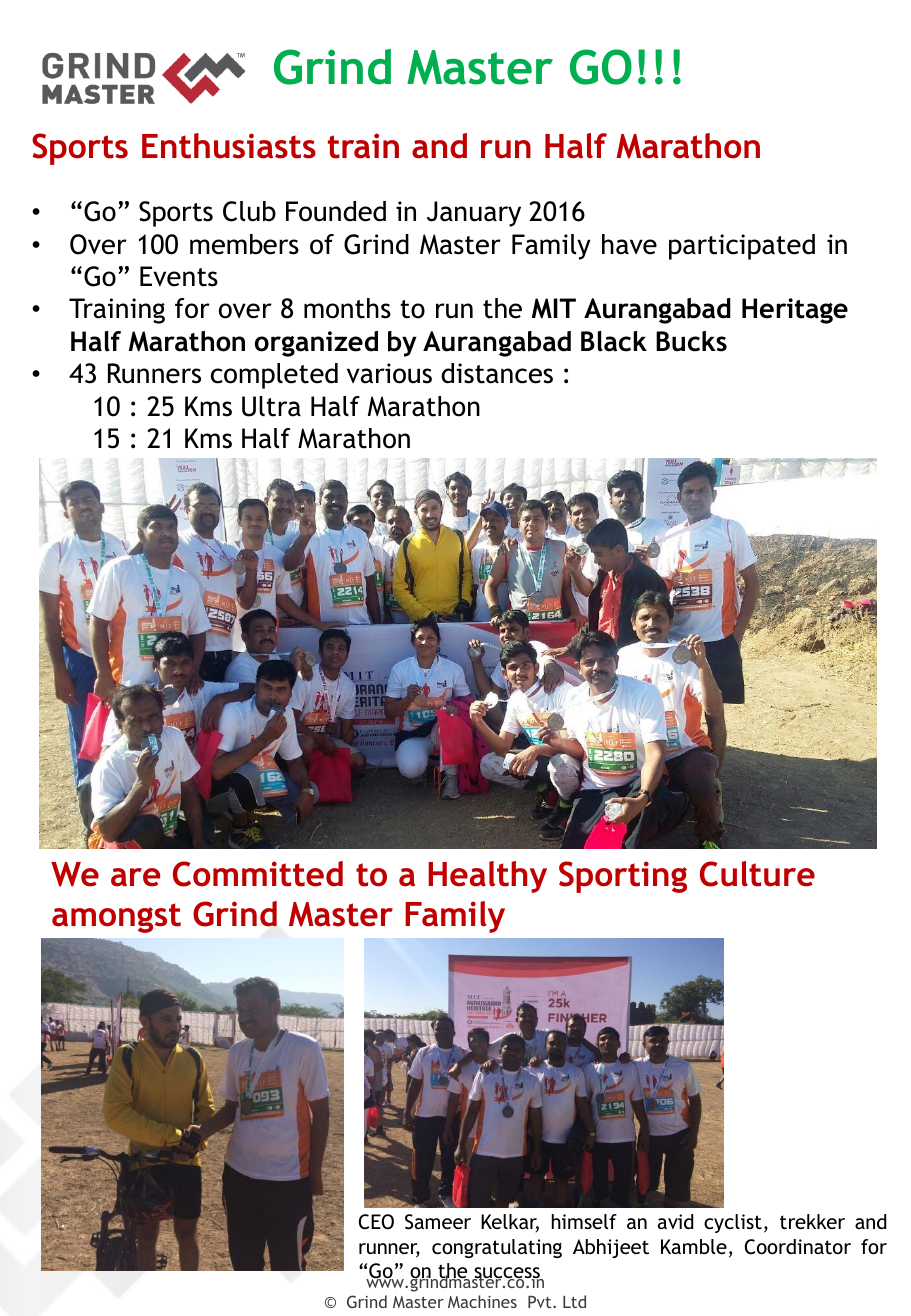 Image resolution: width=911 pixels, height=1316 pixels. Describe the element at coordinates (742, 247) in the screenshot. I see `participated` at that location.
